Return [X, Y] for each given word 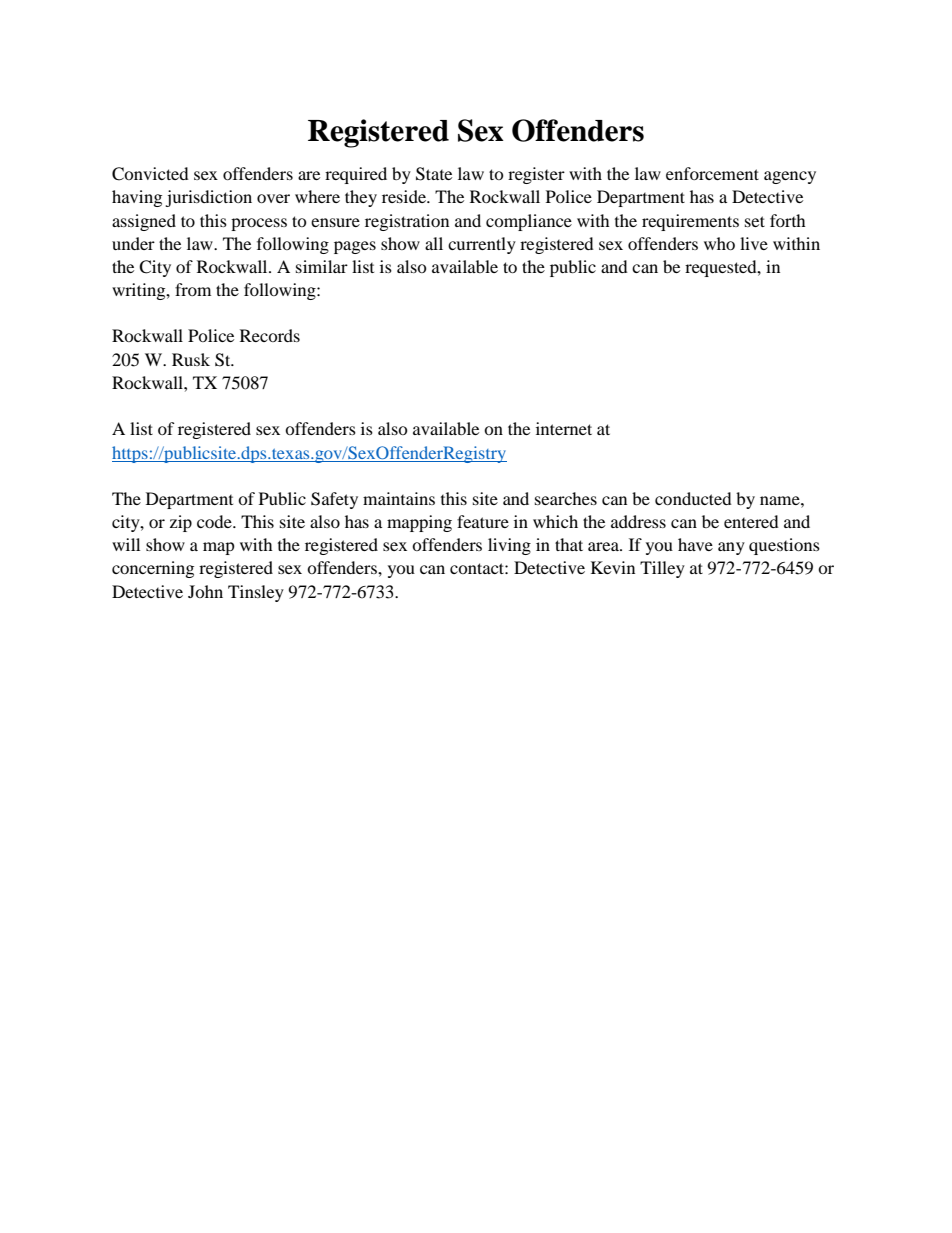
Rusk [191, 359]
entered [751, 521]
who [719, 243]
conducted [693, 498]
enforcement [712, 173]
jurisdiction [208, 198]
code [215, 521]
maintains [399, 498]
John [205, 591]
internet [564, 428]
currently [482, 245]
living [509, 546]
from [193, 289]
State [434, 174]
